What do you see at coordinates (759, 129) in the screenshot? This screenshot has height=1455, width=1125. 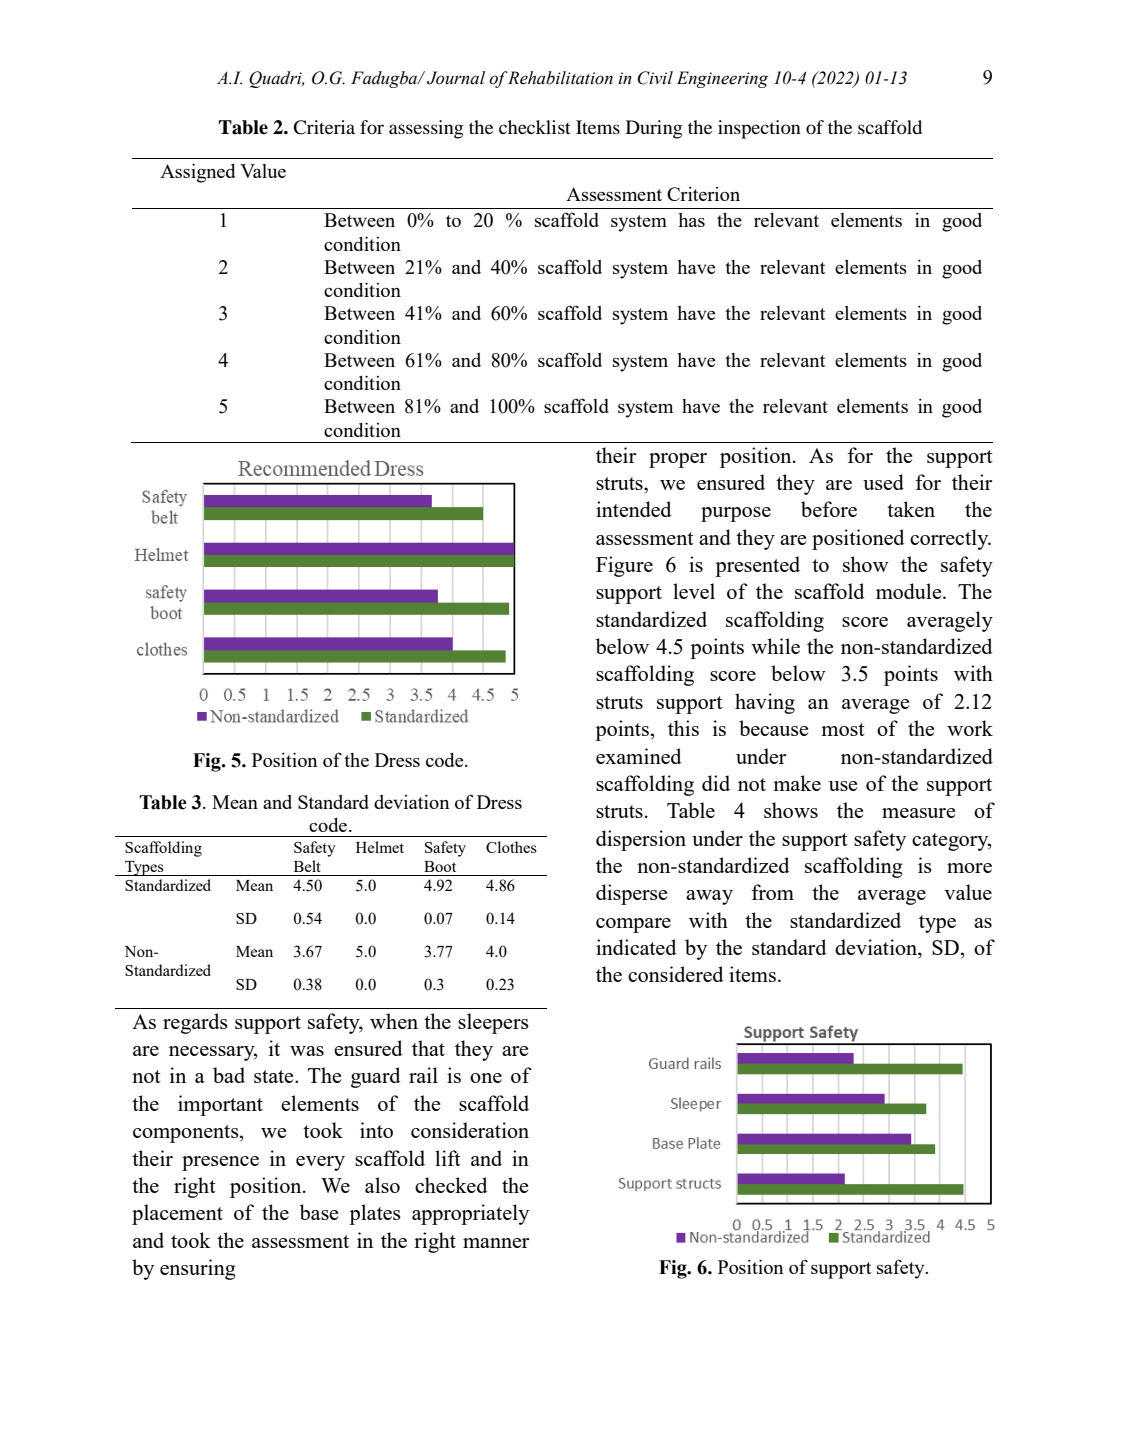 I see `inspection` at bounding box center [759, 129].
